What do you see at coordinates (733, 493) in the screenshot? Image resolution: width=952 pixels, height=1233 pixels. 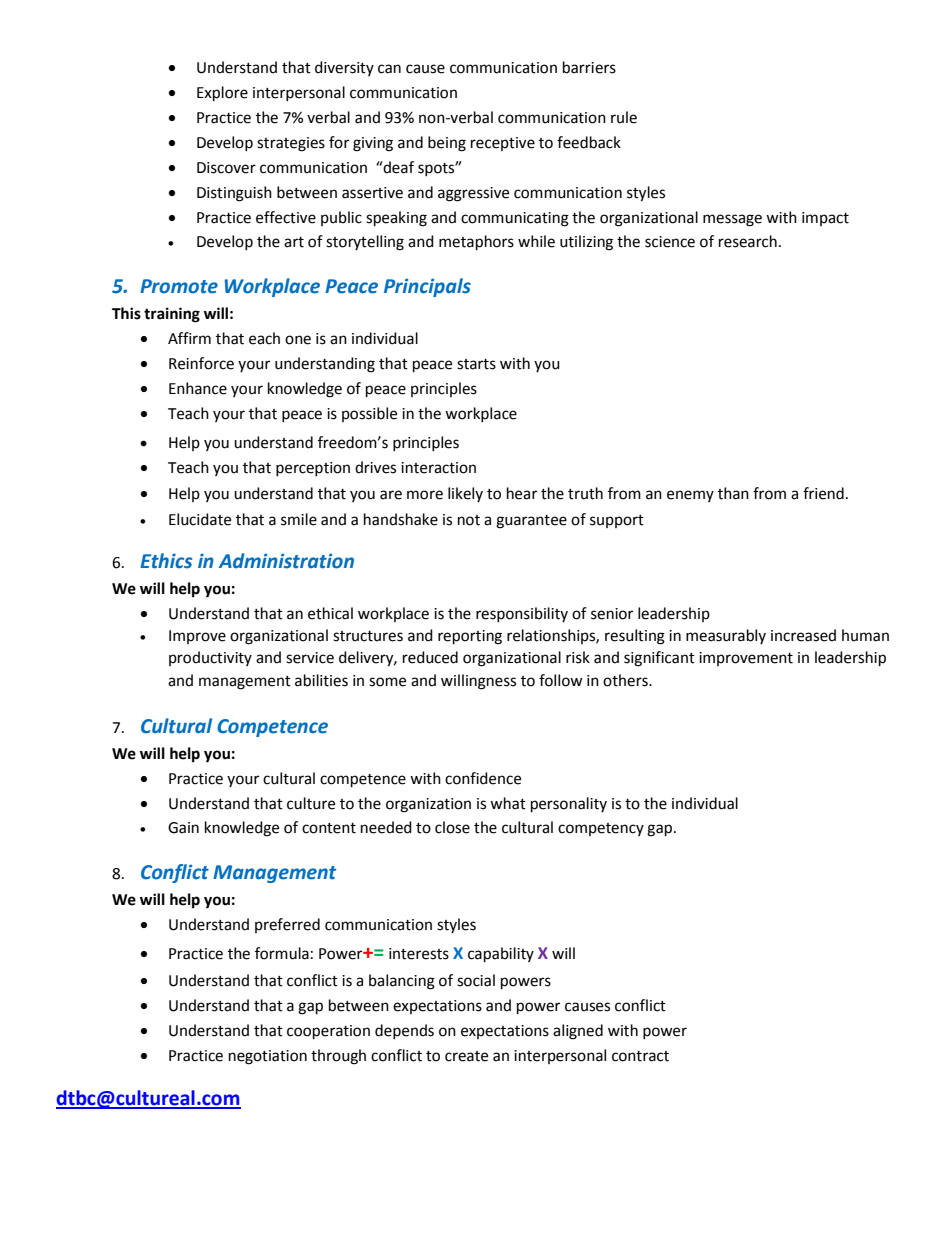 I see `than` at bounding box center [733, 493].
